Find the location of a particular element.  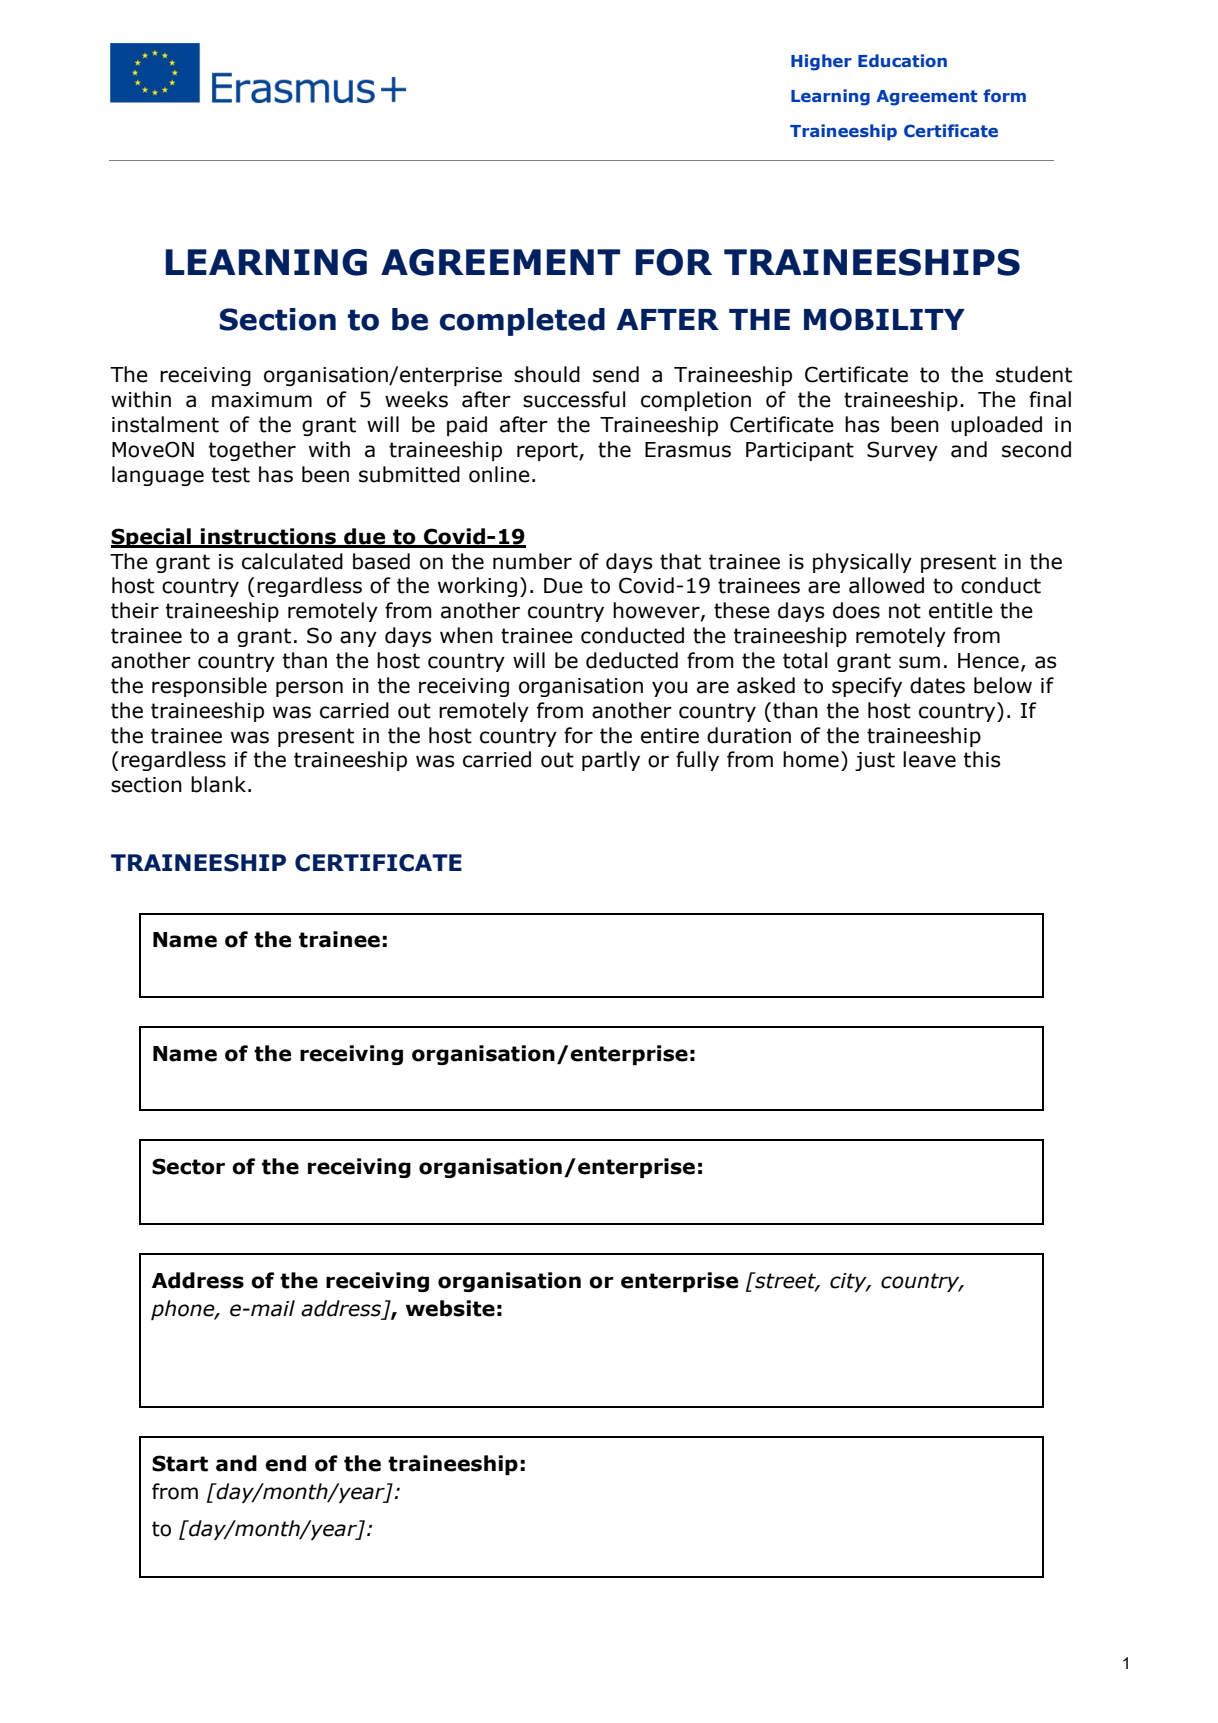

form is located at coordinates (1004, 95).
